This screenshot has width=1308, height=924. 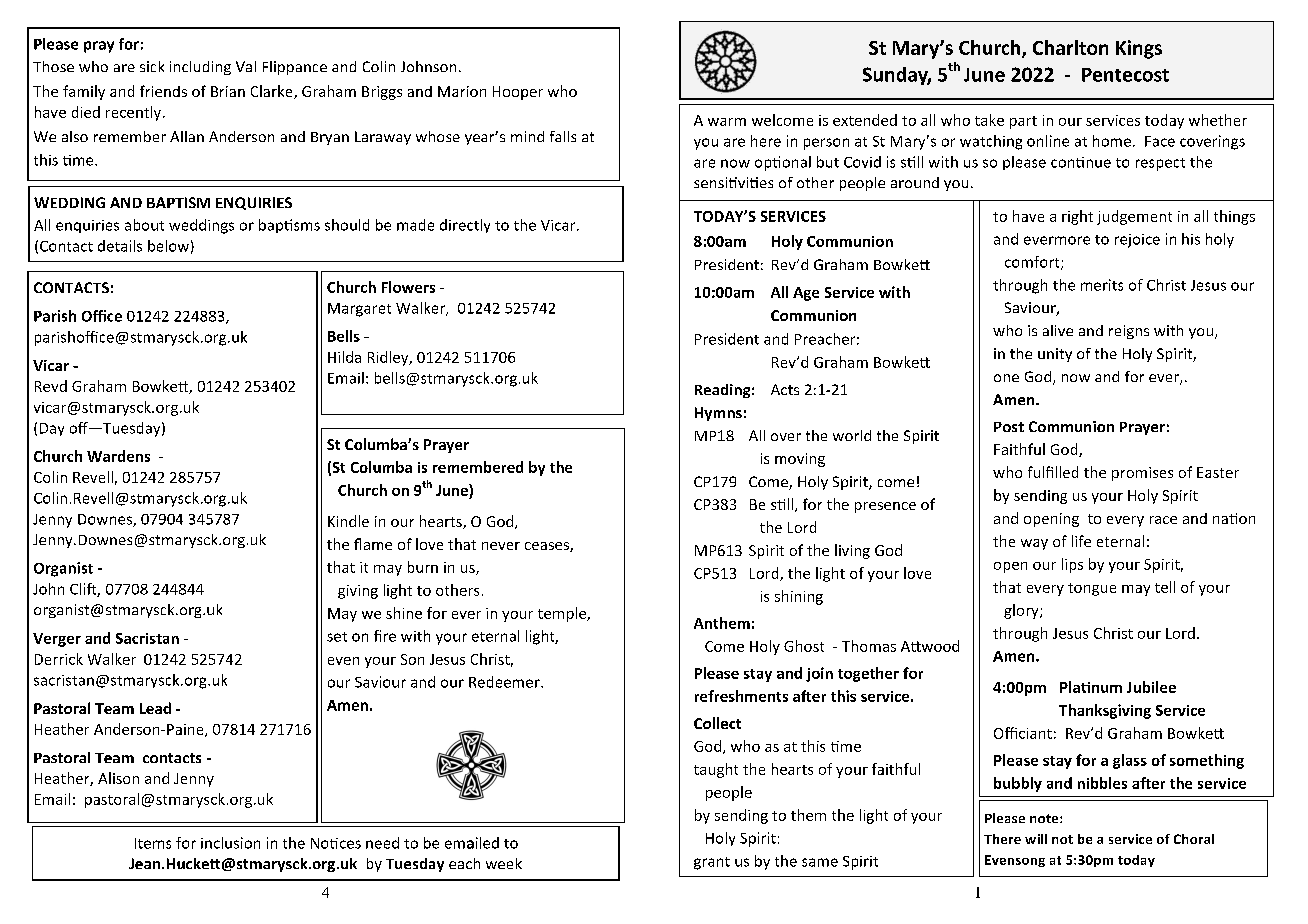 I want to click on Pentecost, so click(x=1125, y=75).
